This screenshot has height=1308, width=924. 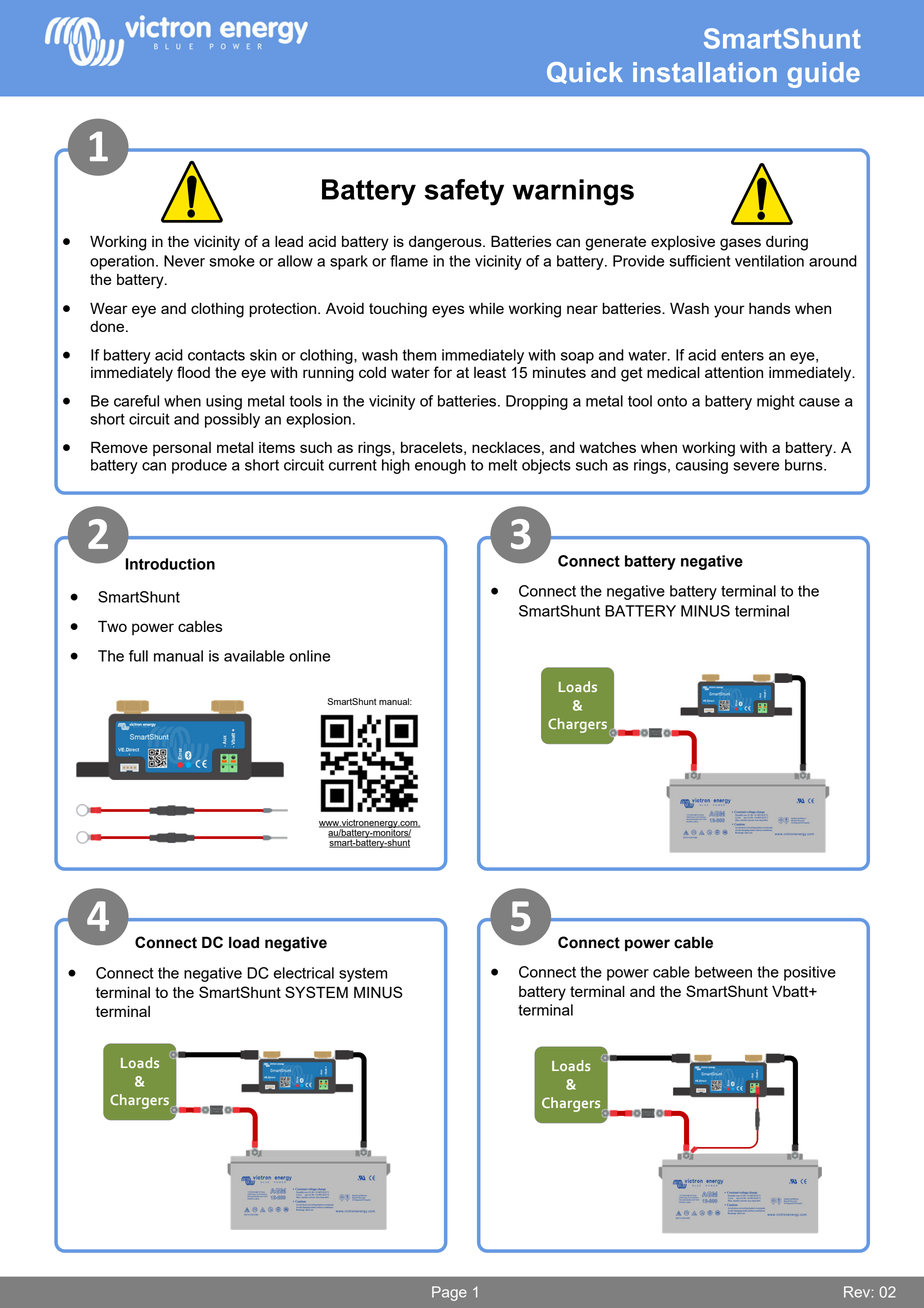 I want to click on online, so click(x=309, y=656).
